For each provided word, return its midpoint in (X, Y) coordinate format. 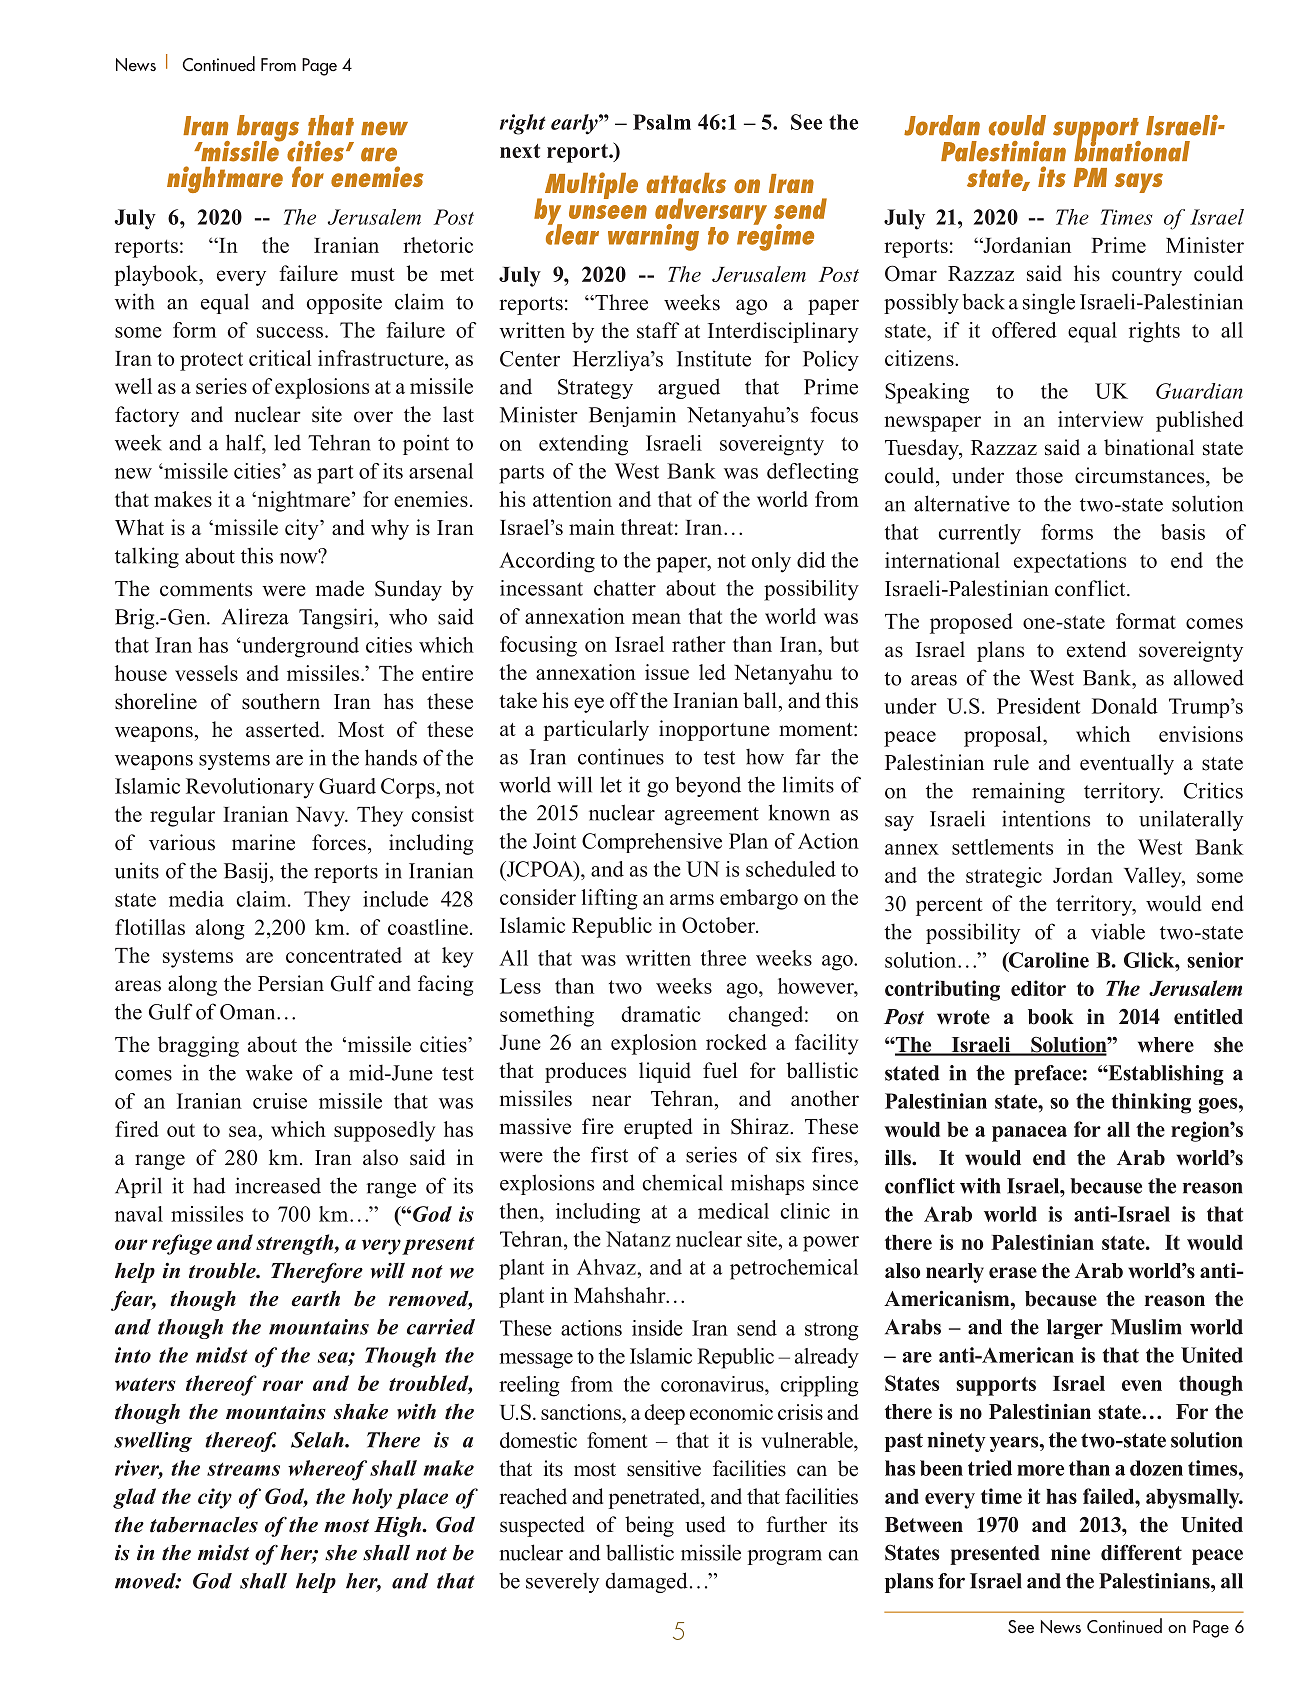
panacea (1029, 1134)
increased (278, 1185)
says (1138, 183)
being (649, 1526)
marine (263, 842)
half (246, 443)
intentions (1046, 818)
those (1039, 475)
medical (733, 1211)
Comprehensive (652, 843)
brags (269, 129)
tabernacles (204, 1525)
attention (572, 499)
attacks (686, 183)
